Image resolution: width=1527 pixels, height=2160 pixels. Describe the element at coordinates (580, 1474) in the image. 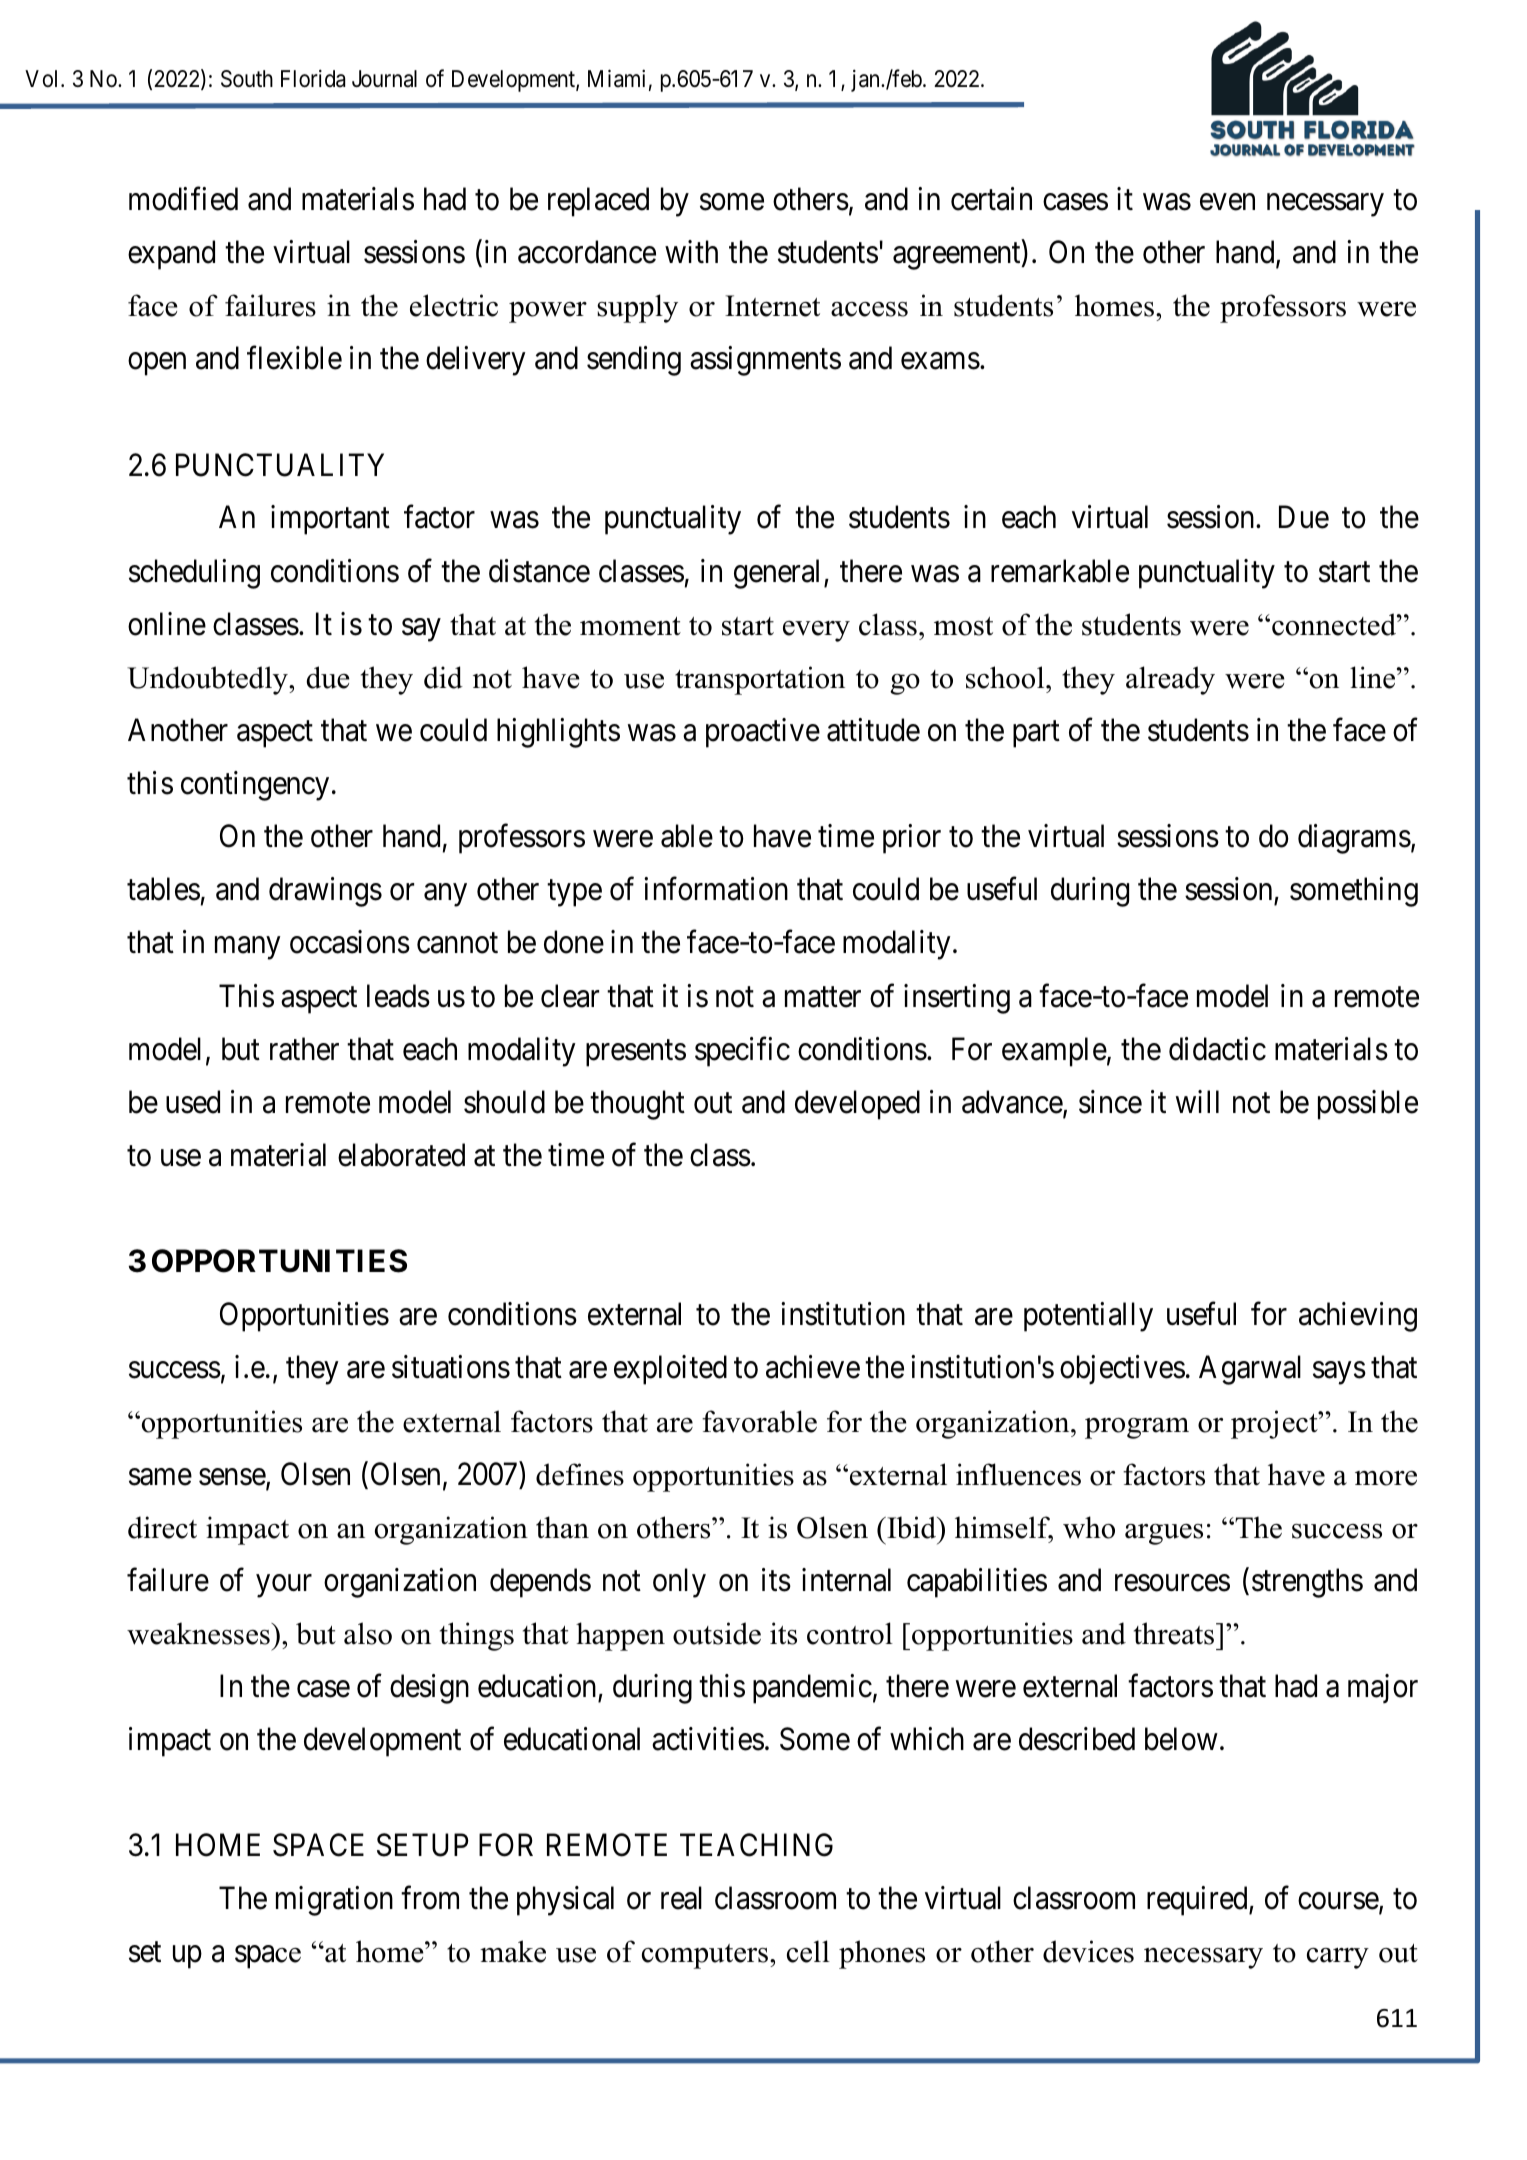

I see `defines` at that location.
